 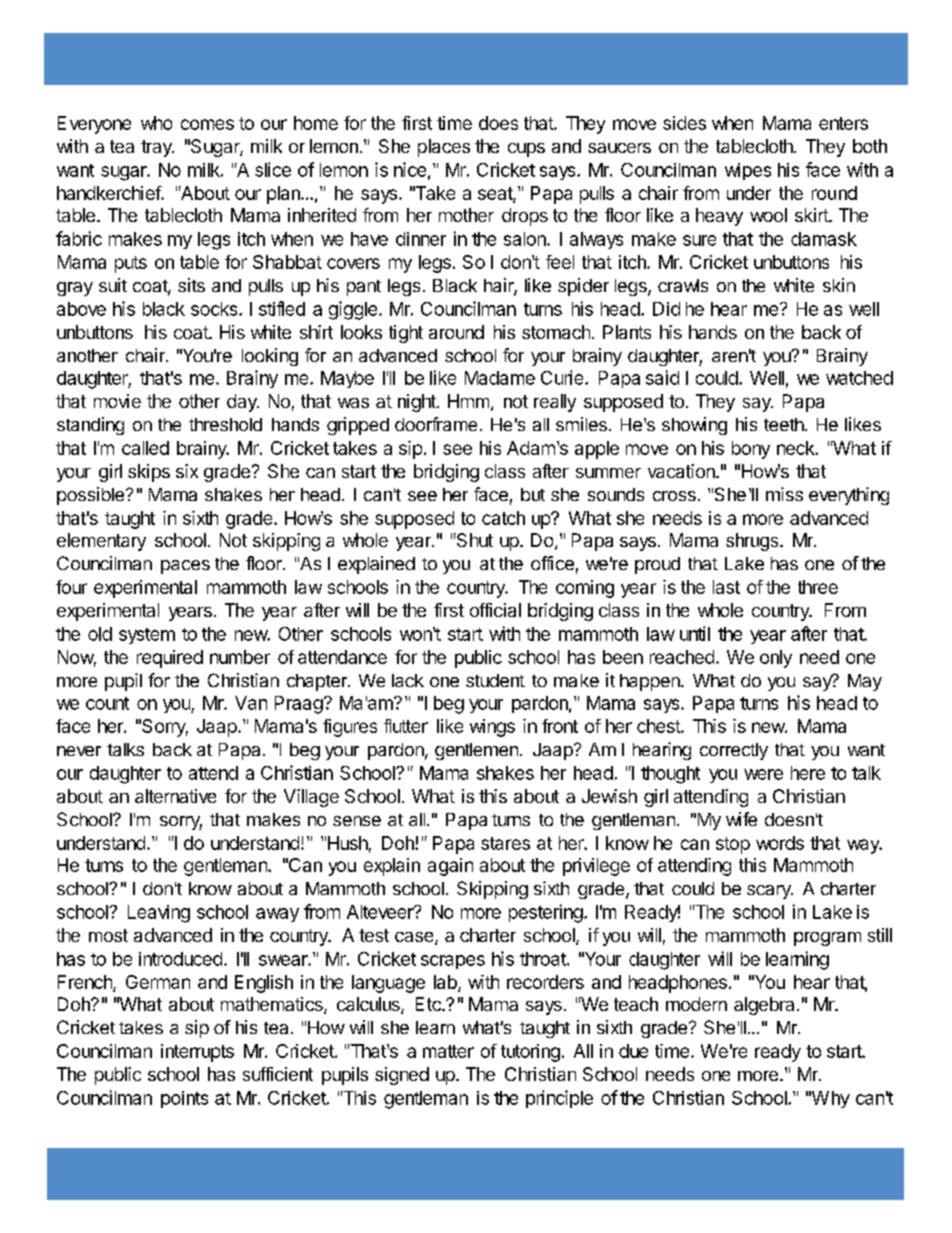 What do you see at coordinates (157, 148) in the document?
I see `tray` at bounding box center [157, 148].
